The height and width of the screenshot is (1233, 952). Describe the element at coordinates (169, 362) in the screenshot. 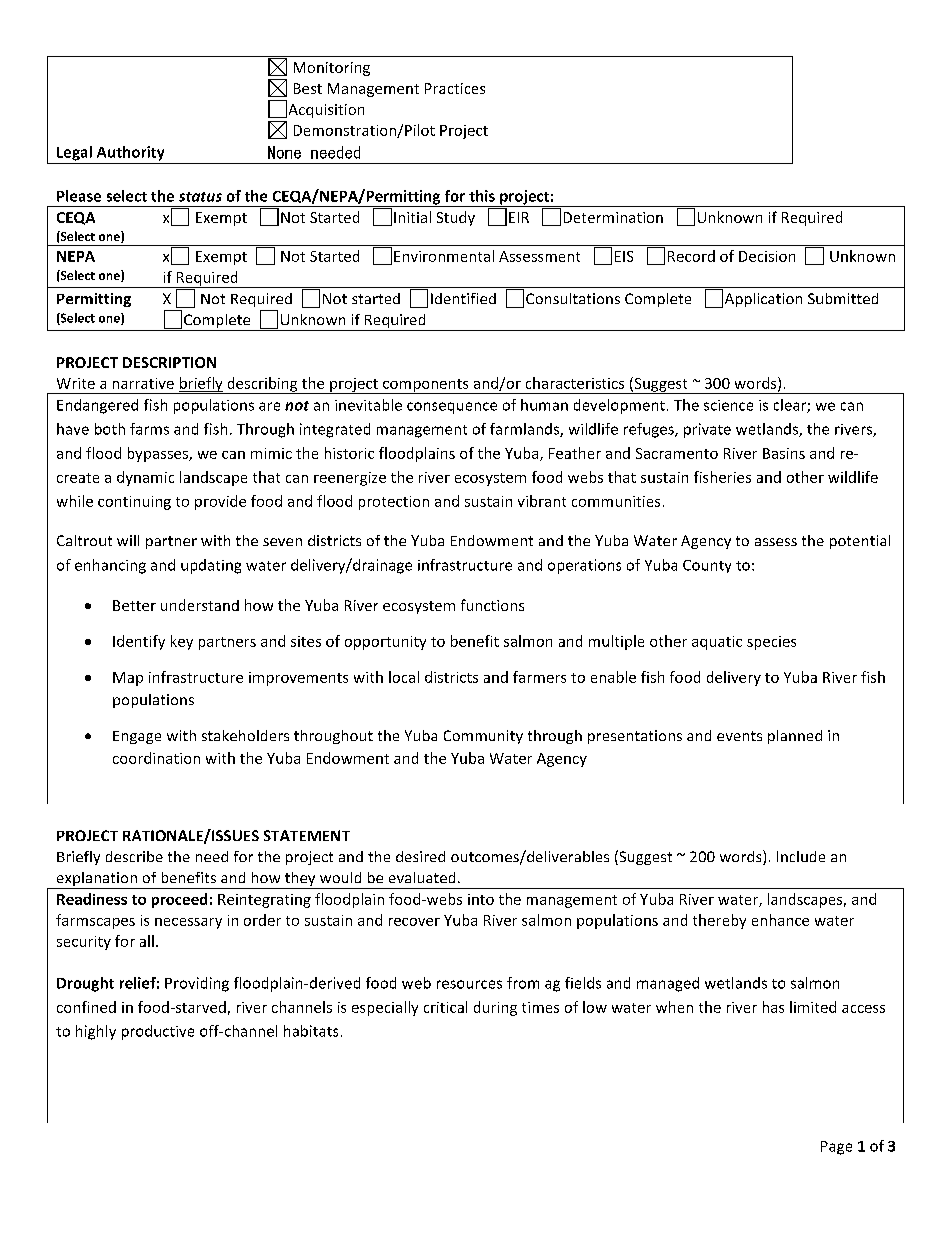

I see `DESCRIPTION` at that location.
